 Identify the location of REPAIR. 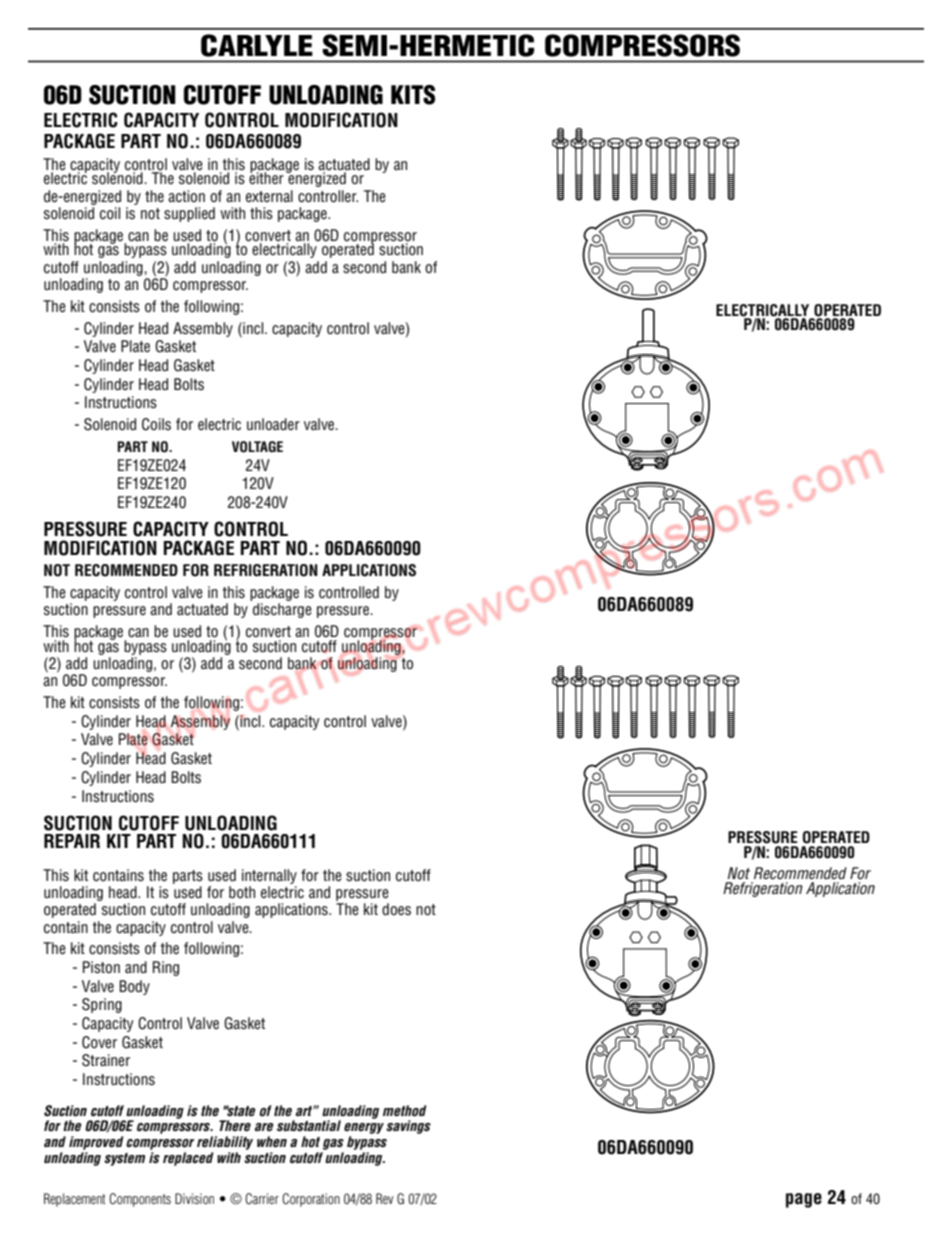
(72, 841).
